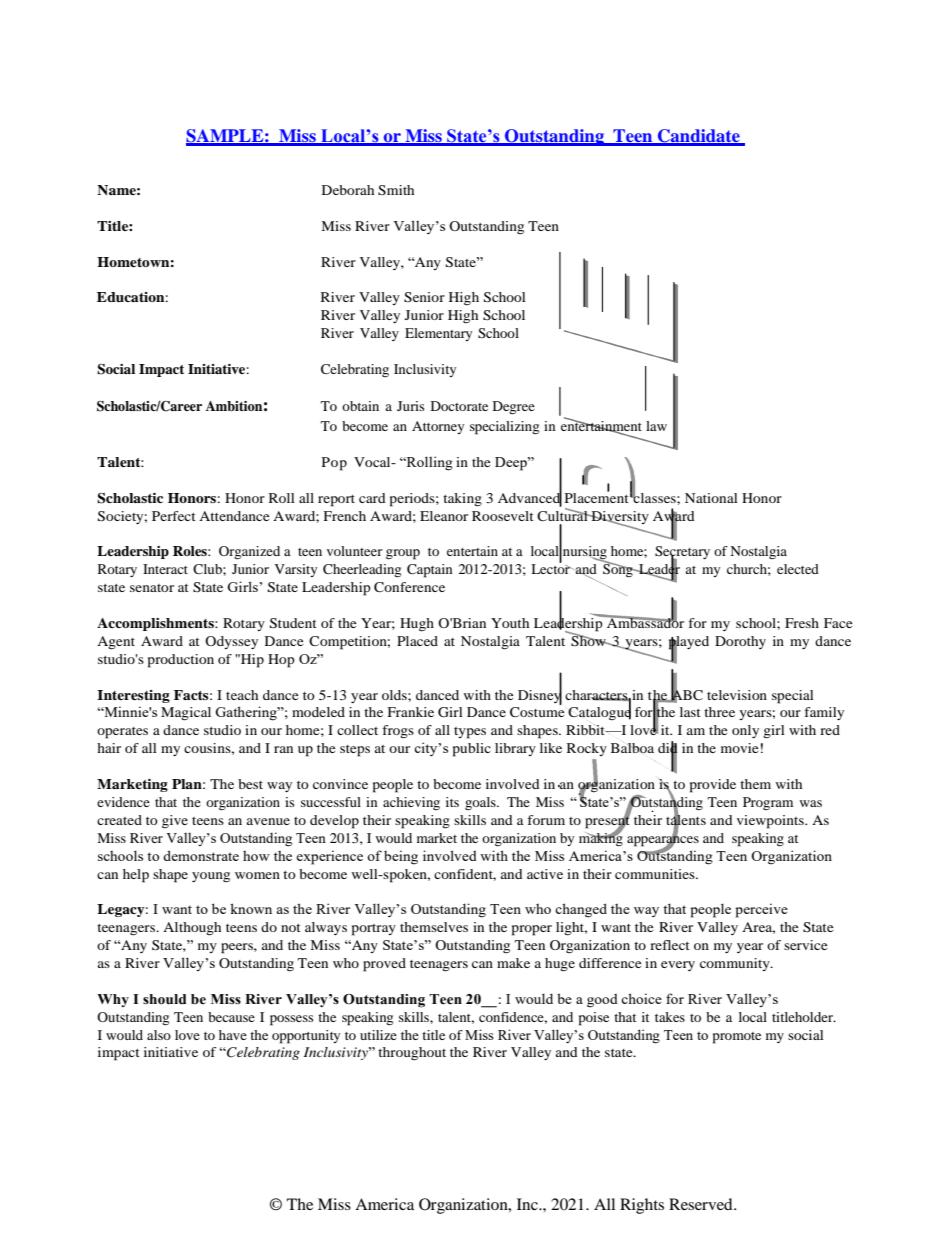 The height and width of the screenshot is (1233, 952). Describe the element at coordinates (459, 406) in the screenshot. I see `Doctorate` at that location.
